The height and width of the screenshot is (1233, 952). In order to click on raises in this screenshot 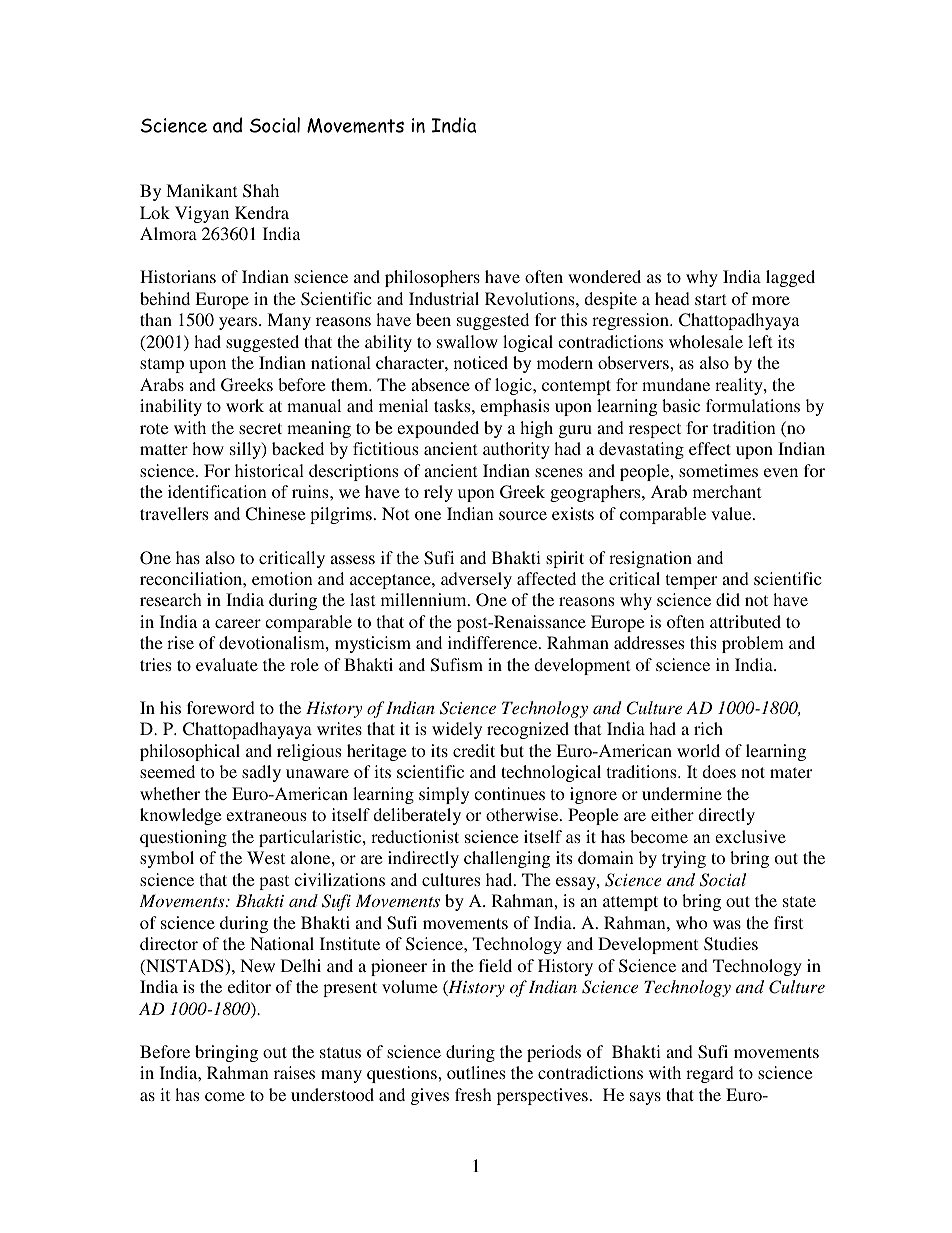, I will do `click(294, 1072)`.
